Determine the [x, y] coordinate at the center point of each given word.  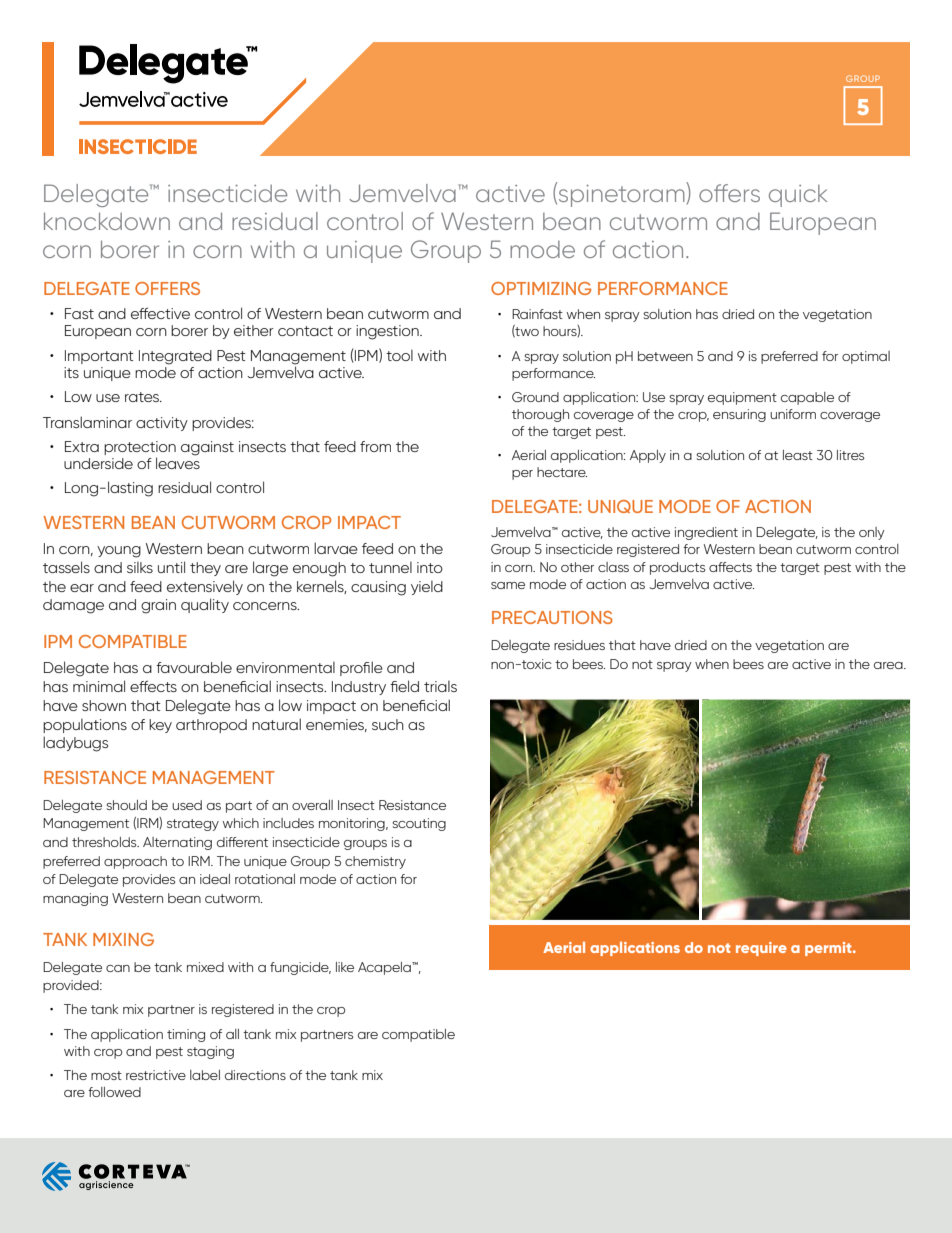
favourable [194, 667]
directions [255, 1075]
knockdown [107, 221]
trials [440, 686]
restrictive [156, 1075]
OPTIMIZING [541, 288]
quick [798, 196]
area [889, 665]
